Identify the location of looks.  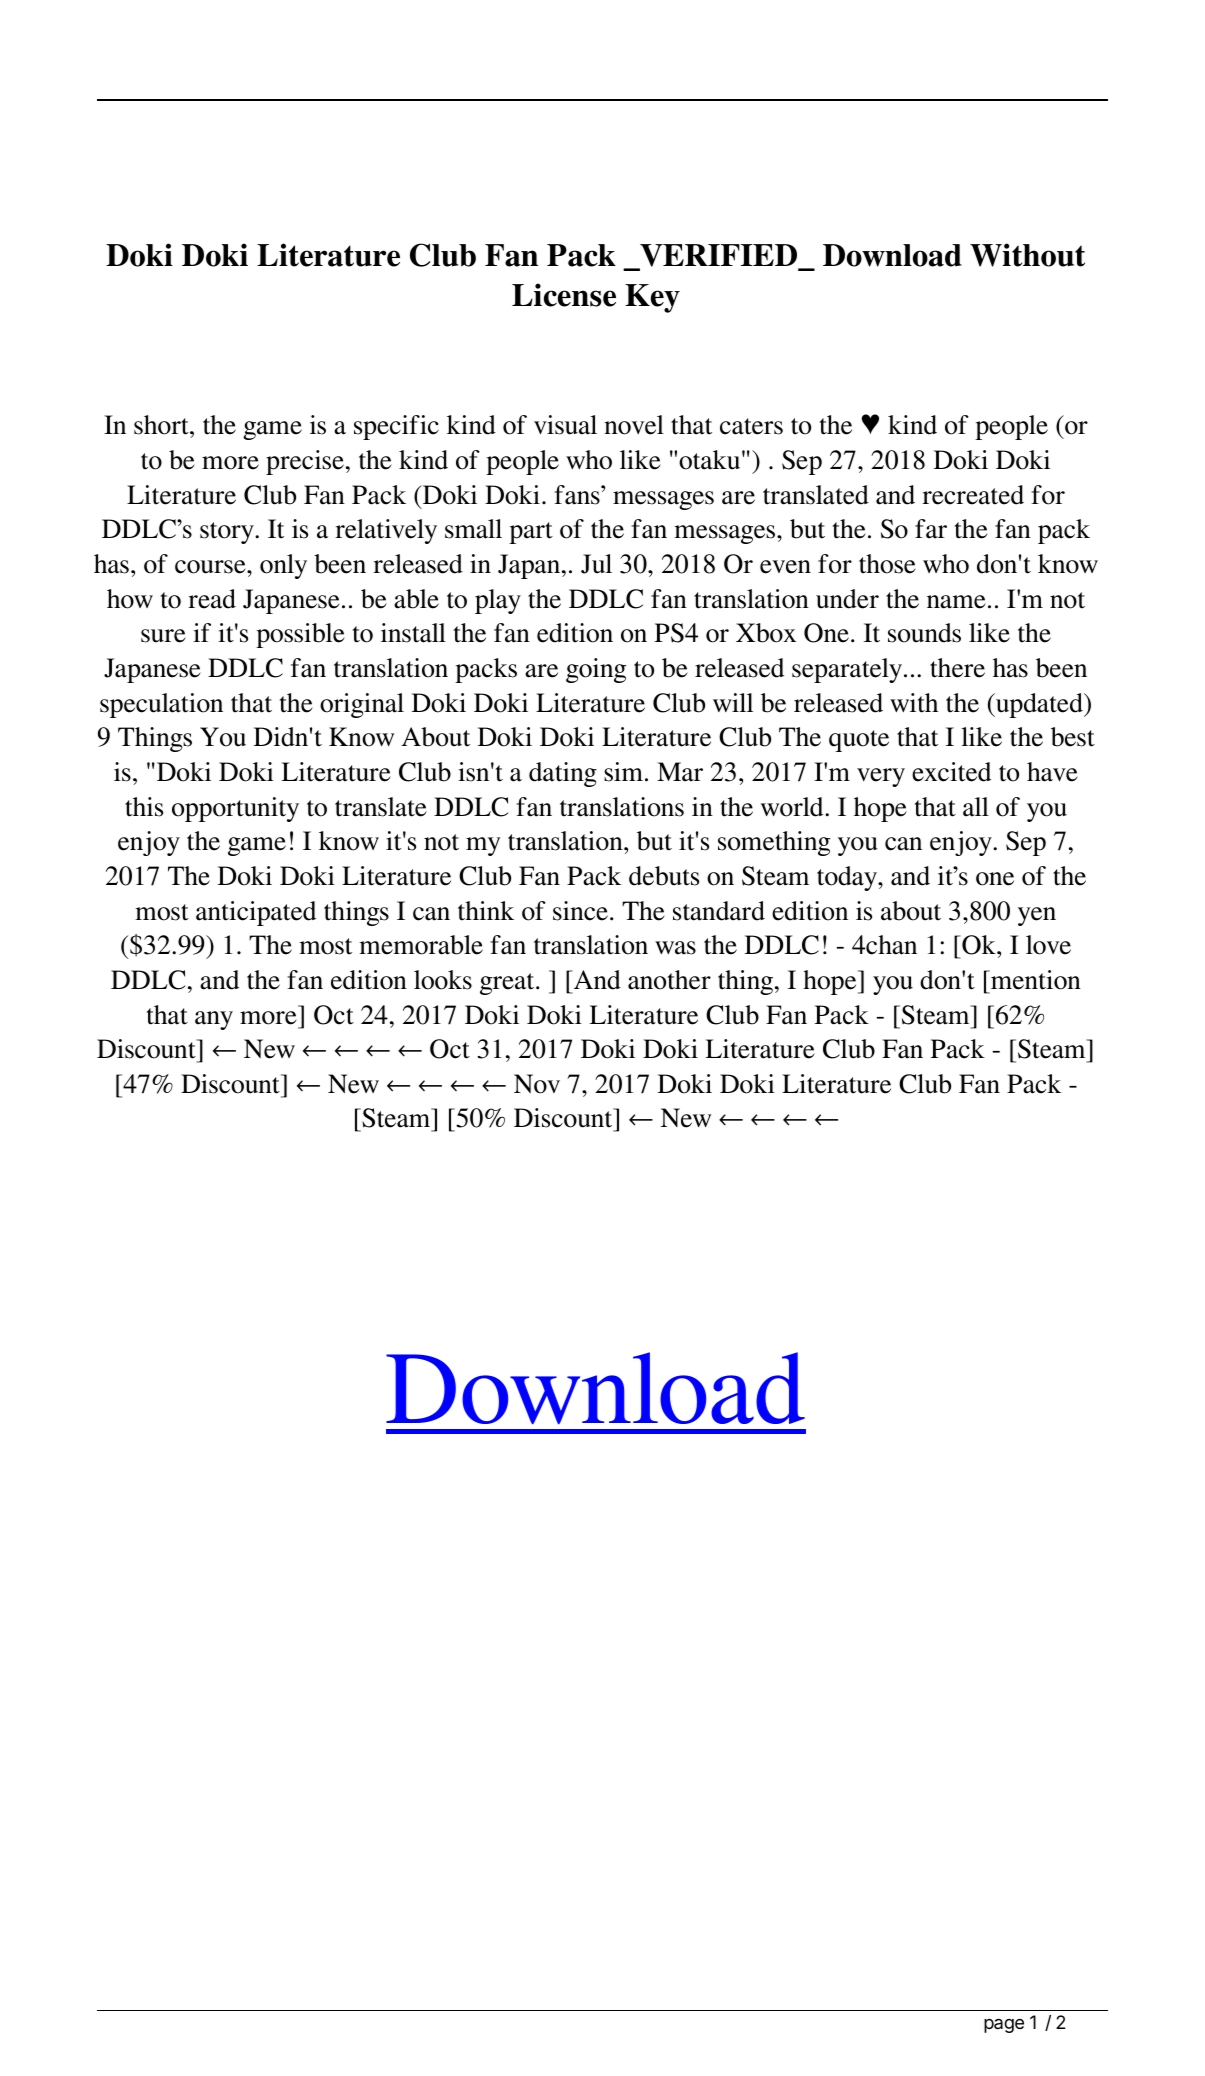
(443, 980).
